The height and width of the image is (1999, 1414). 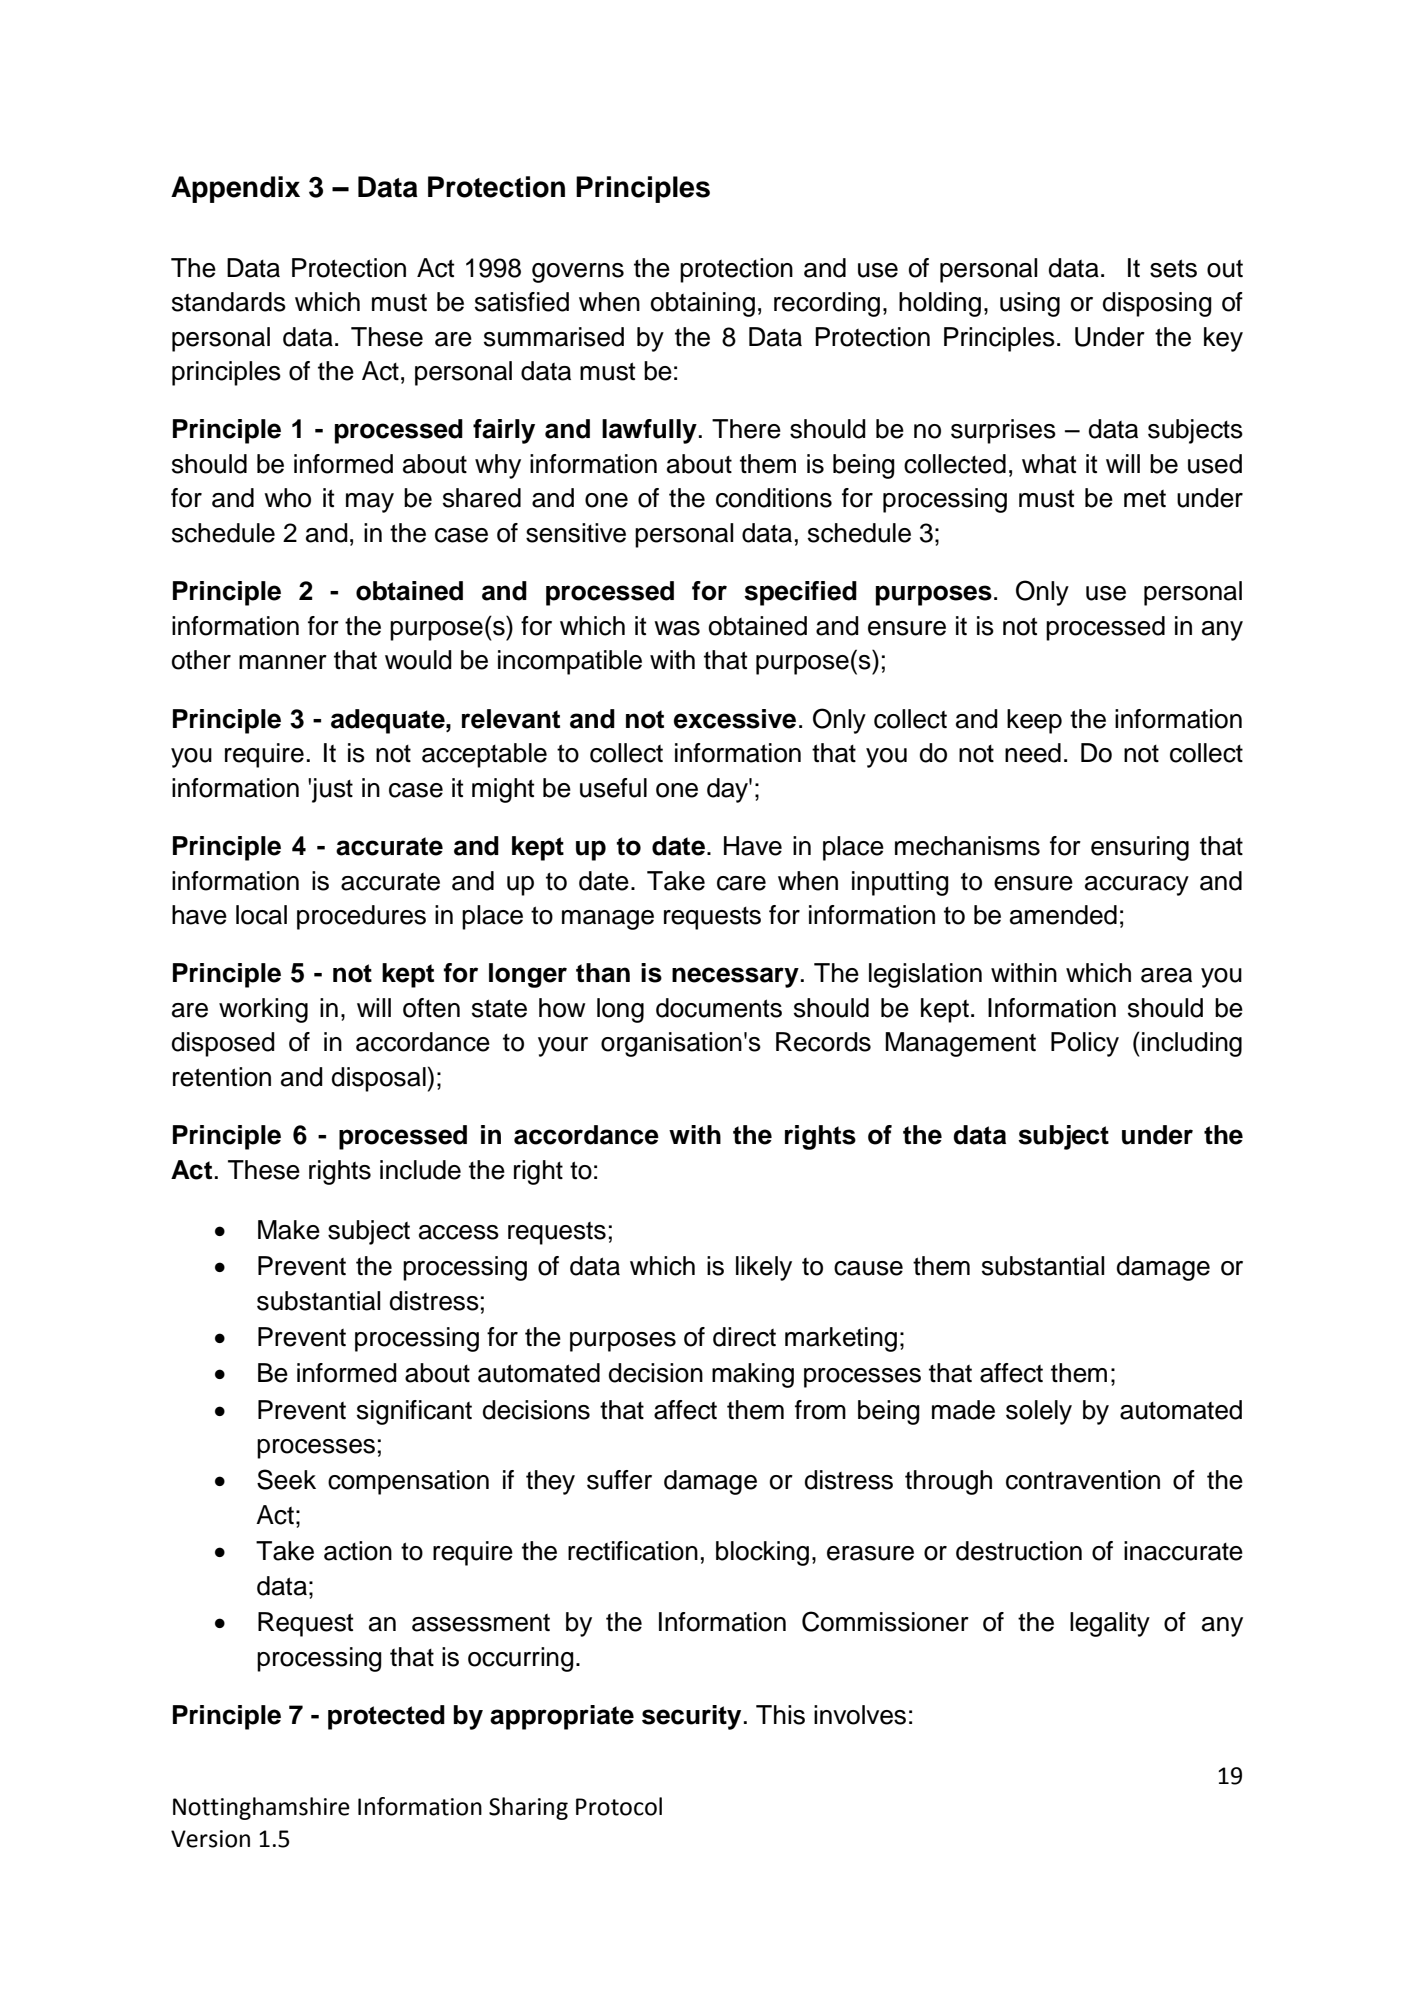 What do you see at coordinates (691, 1717) in the image?
I see `security` at bounding box center [691, 1717].
